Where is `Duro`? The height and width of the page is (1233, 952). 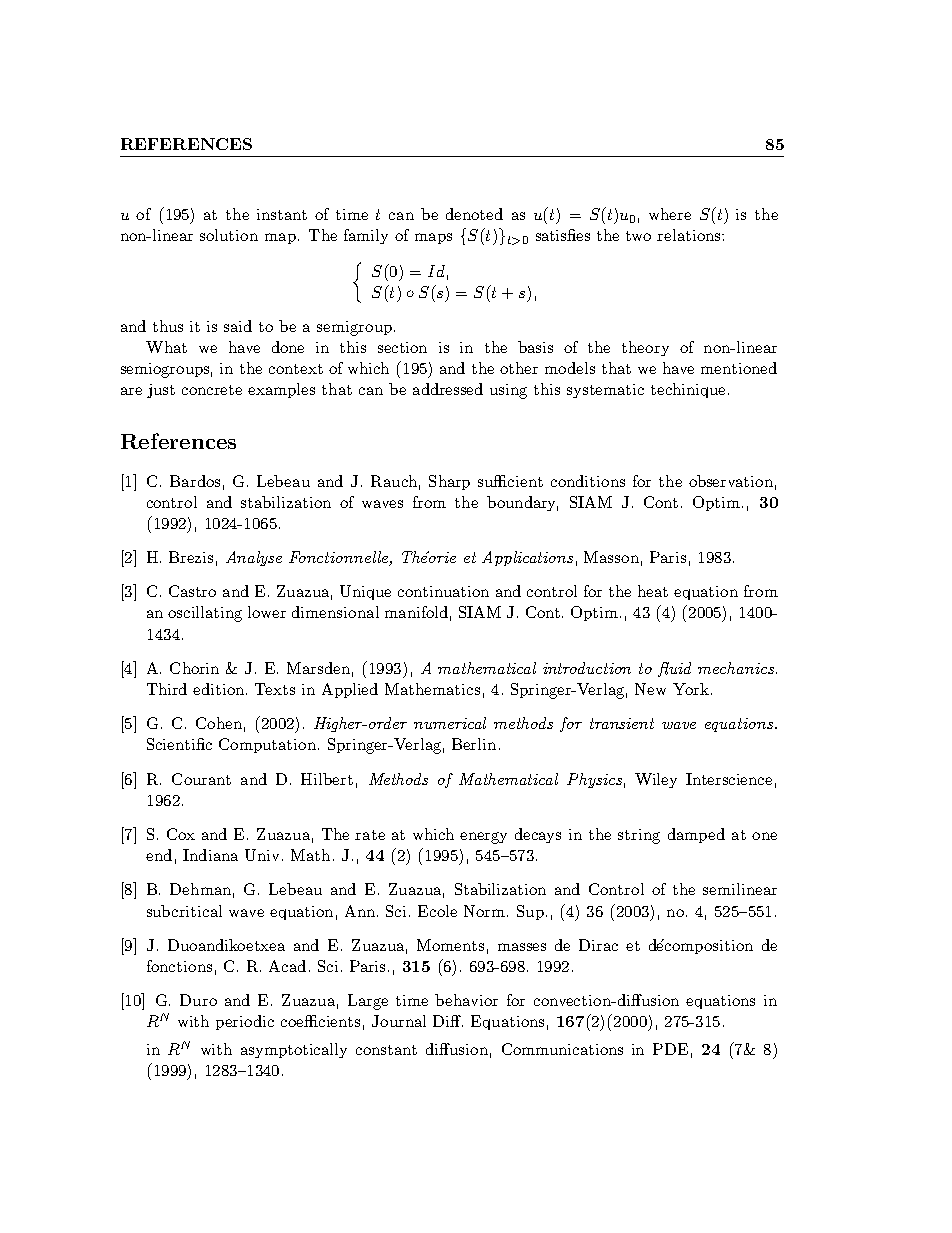
Duro is located at coordinates (198, 1000).
